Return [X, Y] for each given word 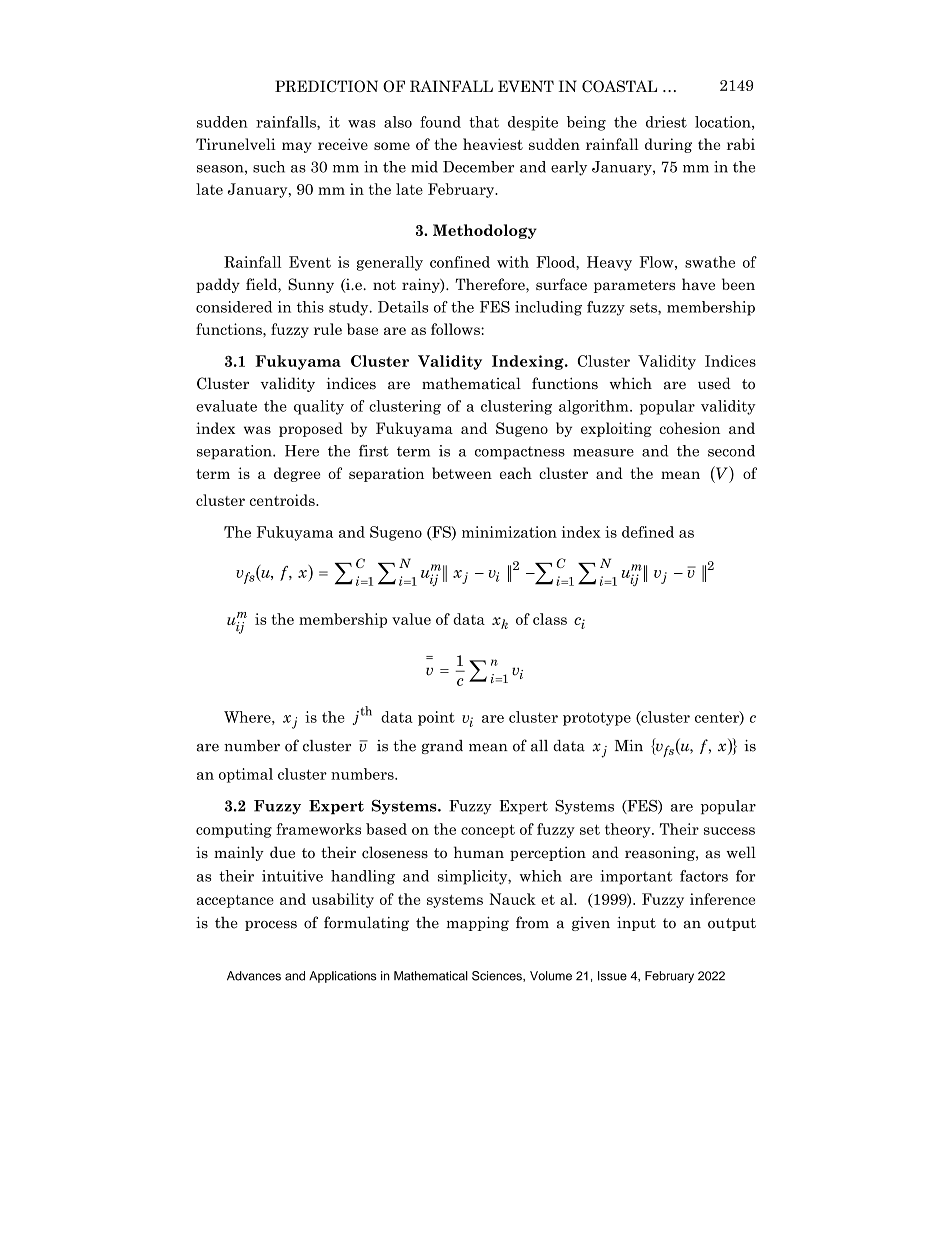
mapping [478, 924]
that [484, 122]
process [271, 925]
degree [297, 474]
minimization [509, 532]
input [636, 924]
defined [648, 532]
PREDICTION [326, 86]
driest [666, 122]
